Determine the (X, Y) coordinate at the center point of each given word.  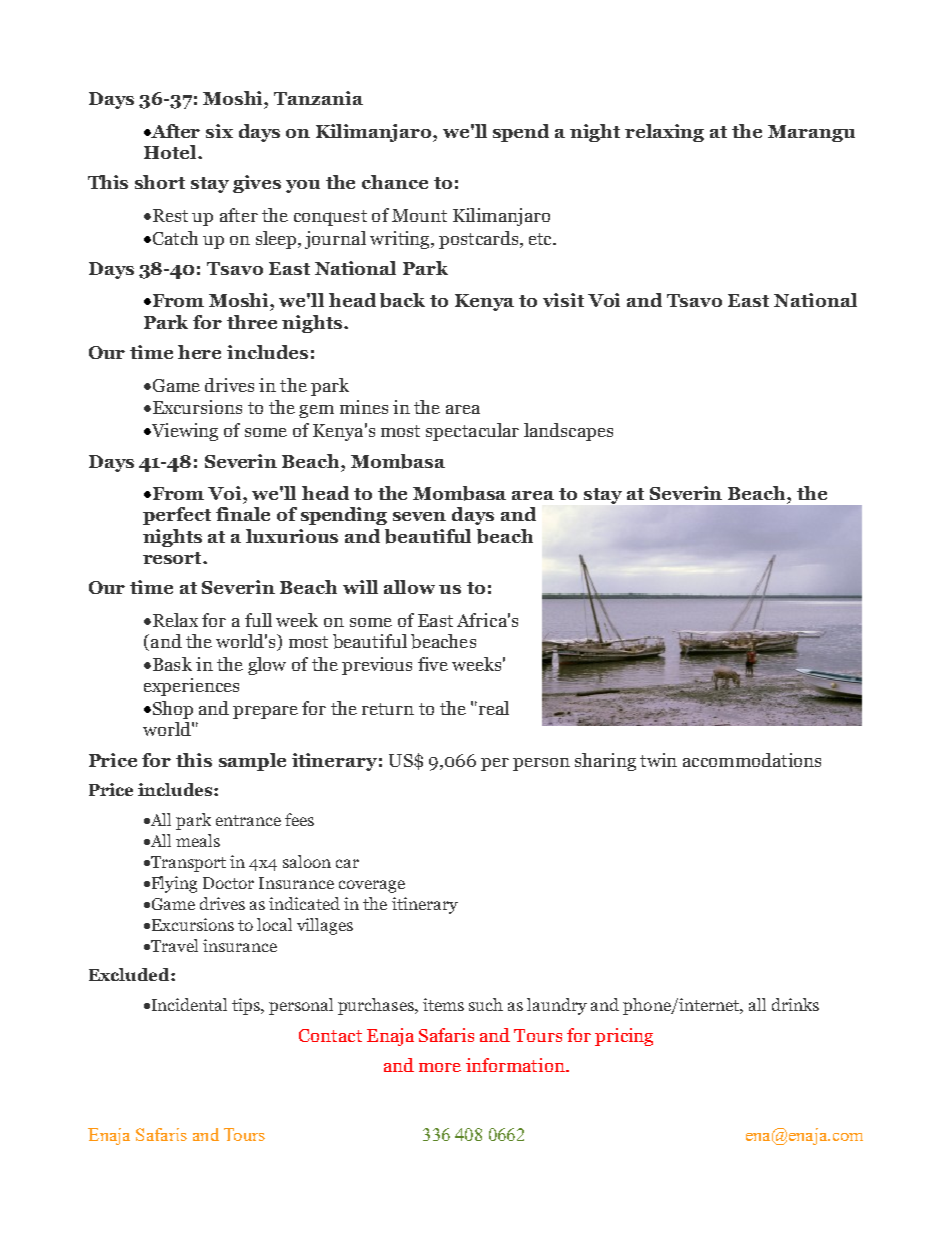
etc (542, 239)
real (492, 708)
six (219, 131)
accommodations (752, 760)
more (440, 1067)
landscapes (568, 432)
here (199, 352)
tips (247, 1006)
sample (252, 762)
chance (395, 182)
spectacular (472, 432)
